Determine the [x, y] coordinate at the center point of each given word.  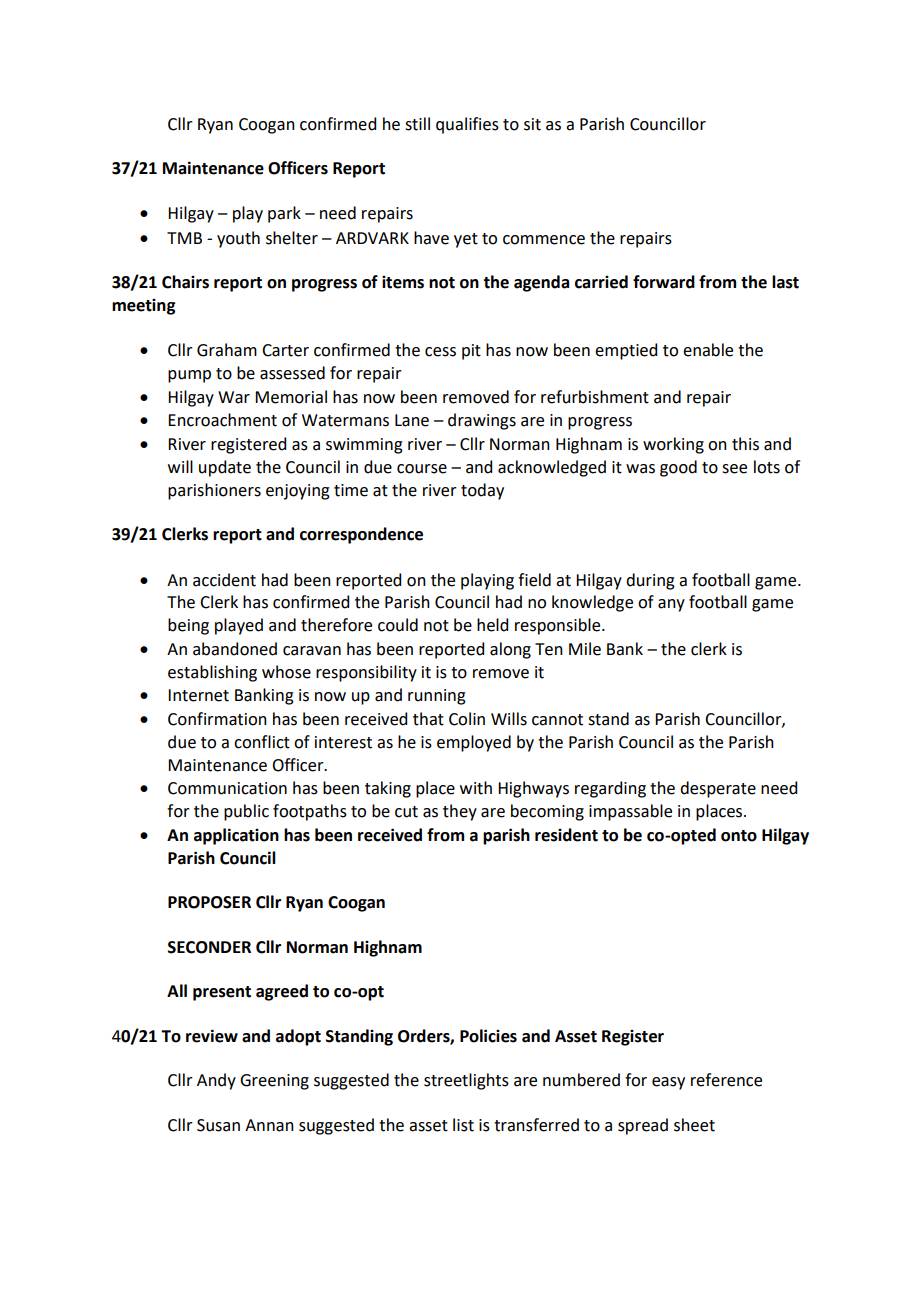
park [284, 214]
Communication [227, 788]
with [476, 788]
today [482, 491]
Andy [216, 1081]
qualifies [467, 125]
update [225, 468]
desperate [718, 789]
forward [664, 282]
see [734, 469]
